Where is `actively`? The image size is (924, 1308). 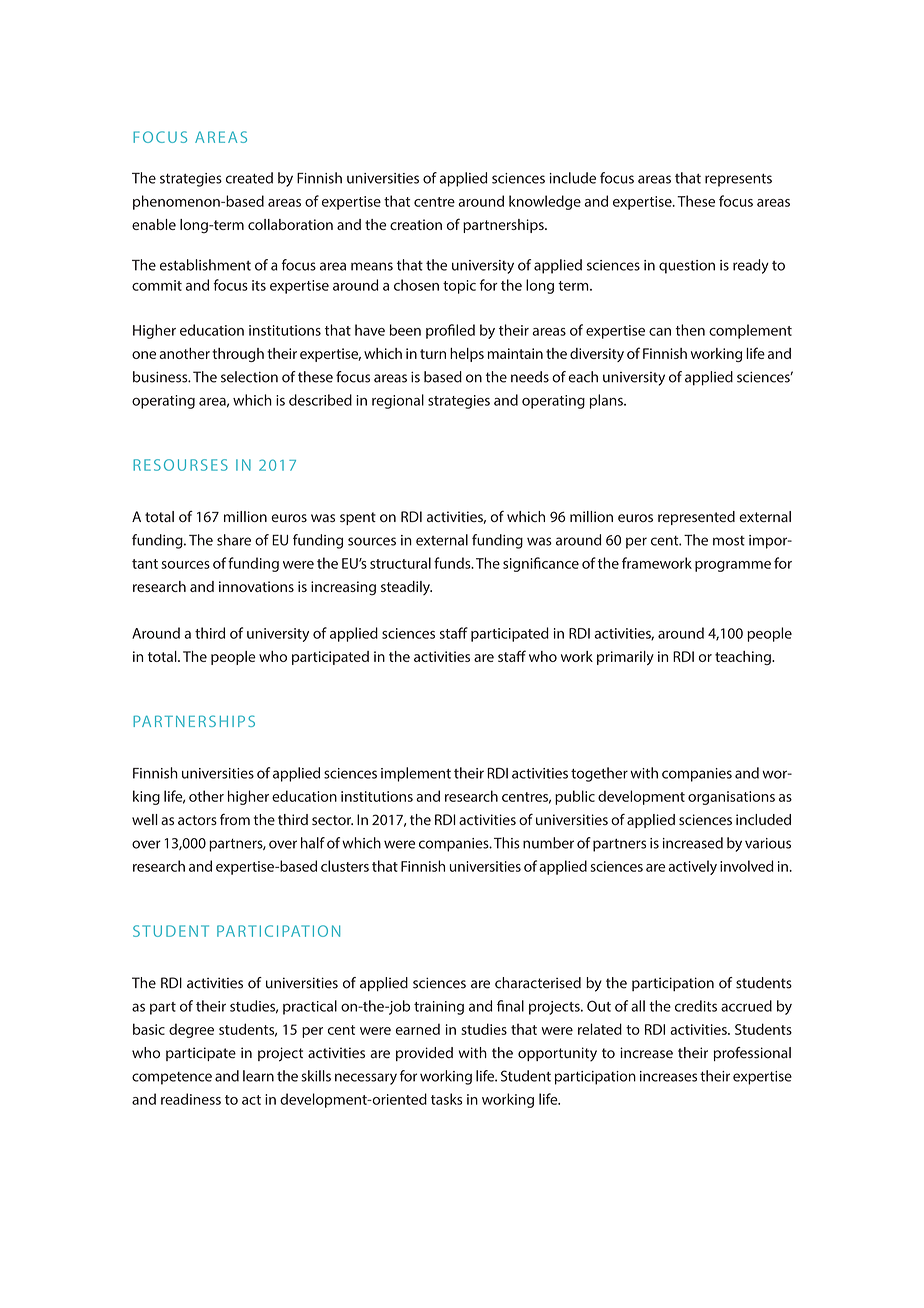
actively is located at coordinates (693, 867).
